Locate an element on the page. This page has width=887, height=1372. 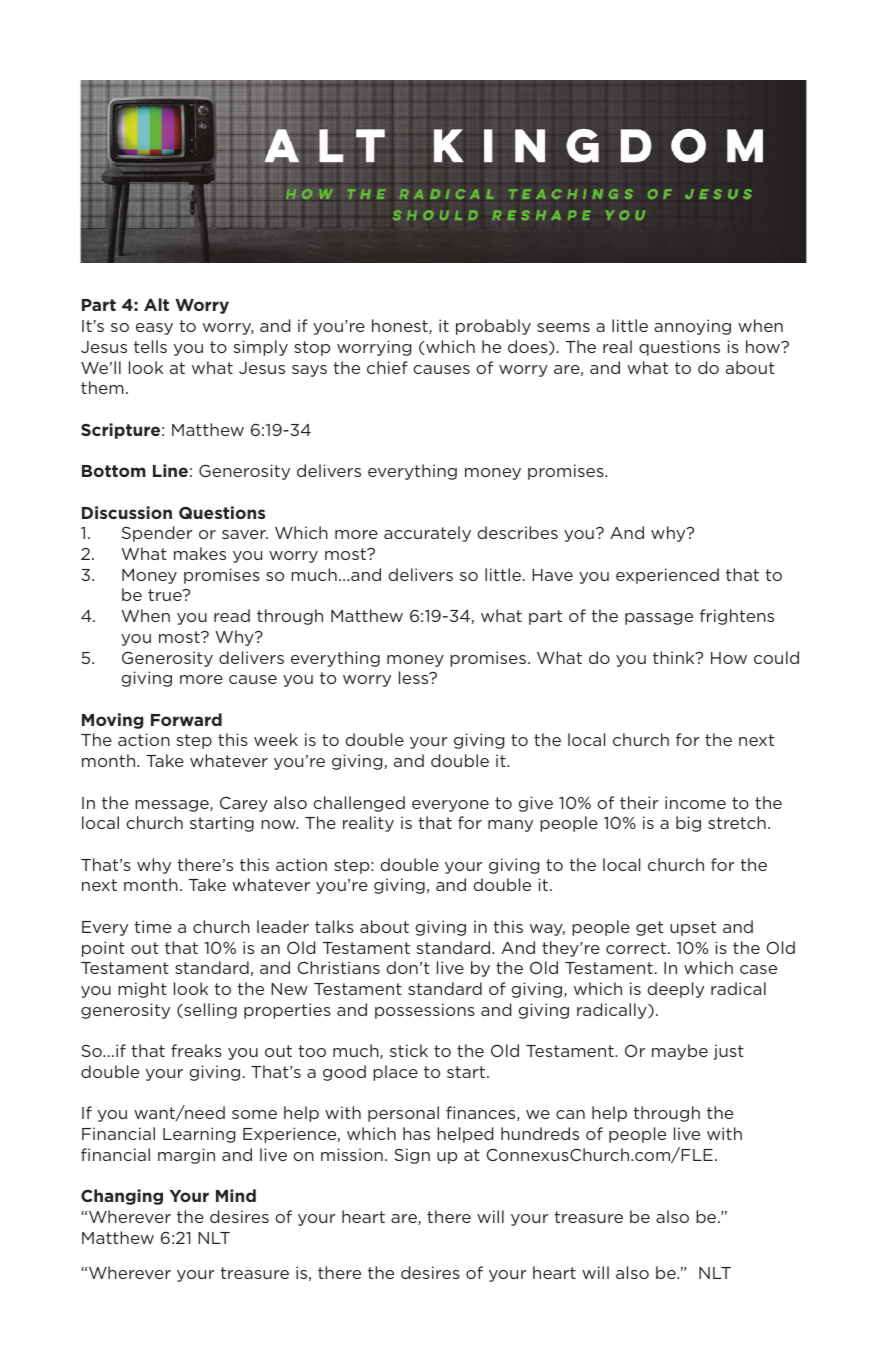
honest is located at coordinates (401, 326).
